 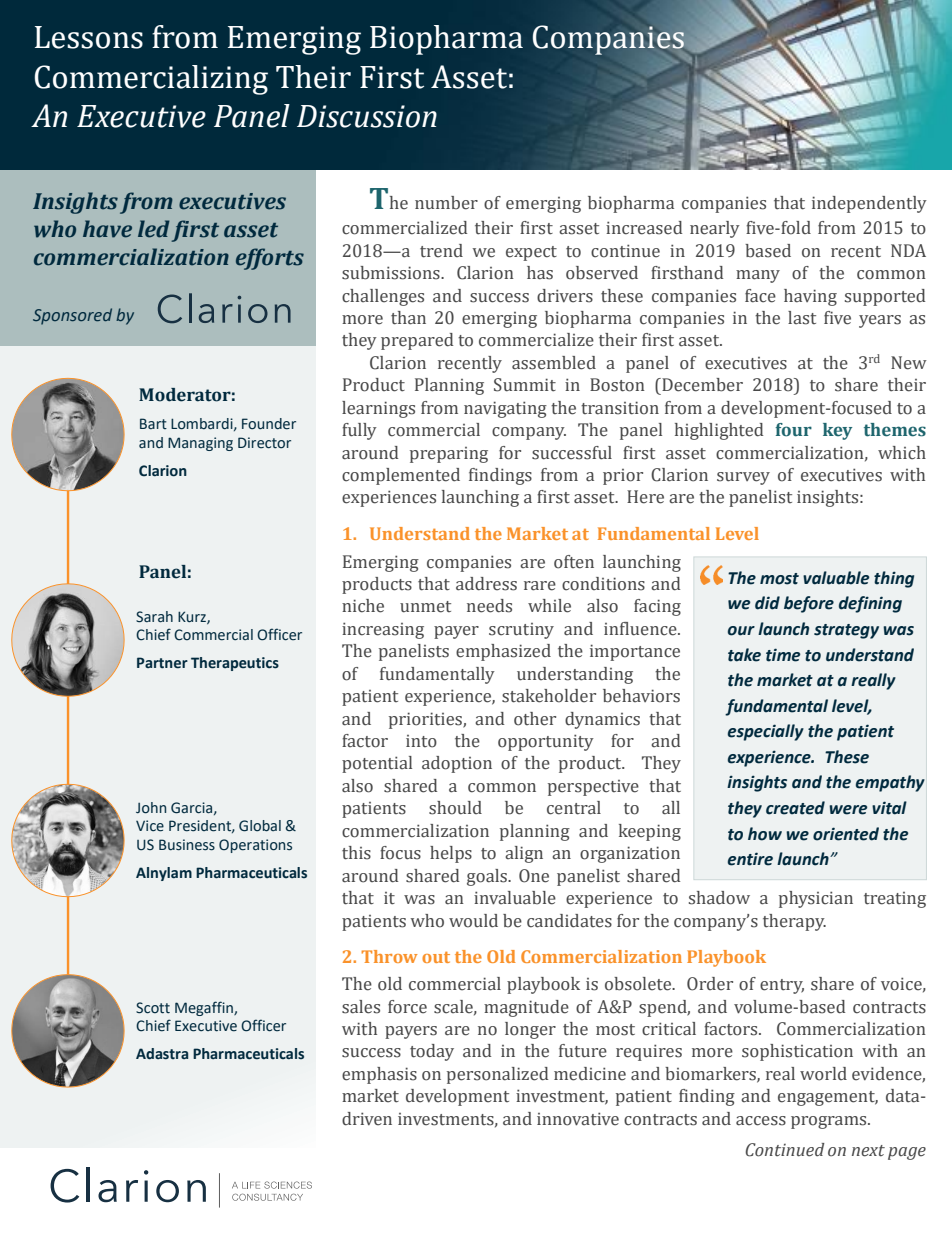 What do you see at coordinates (89, 37) in the document?
I see `Lessons` at bounding box center [89, 37].
